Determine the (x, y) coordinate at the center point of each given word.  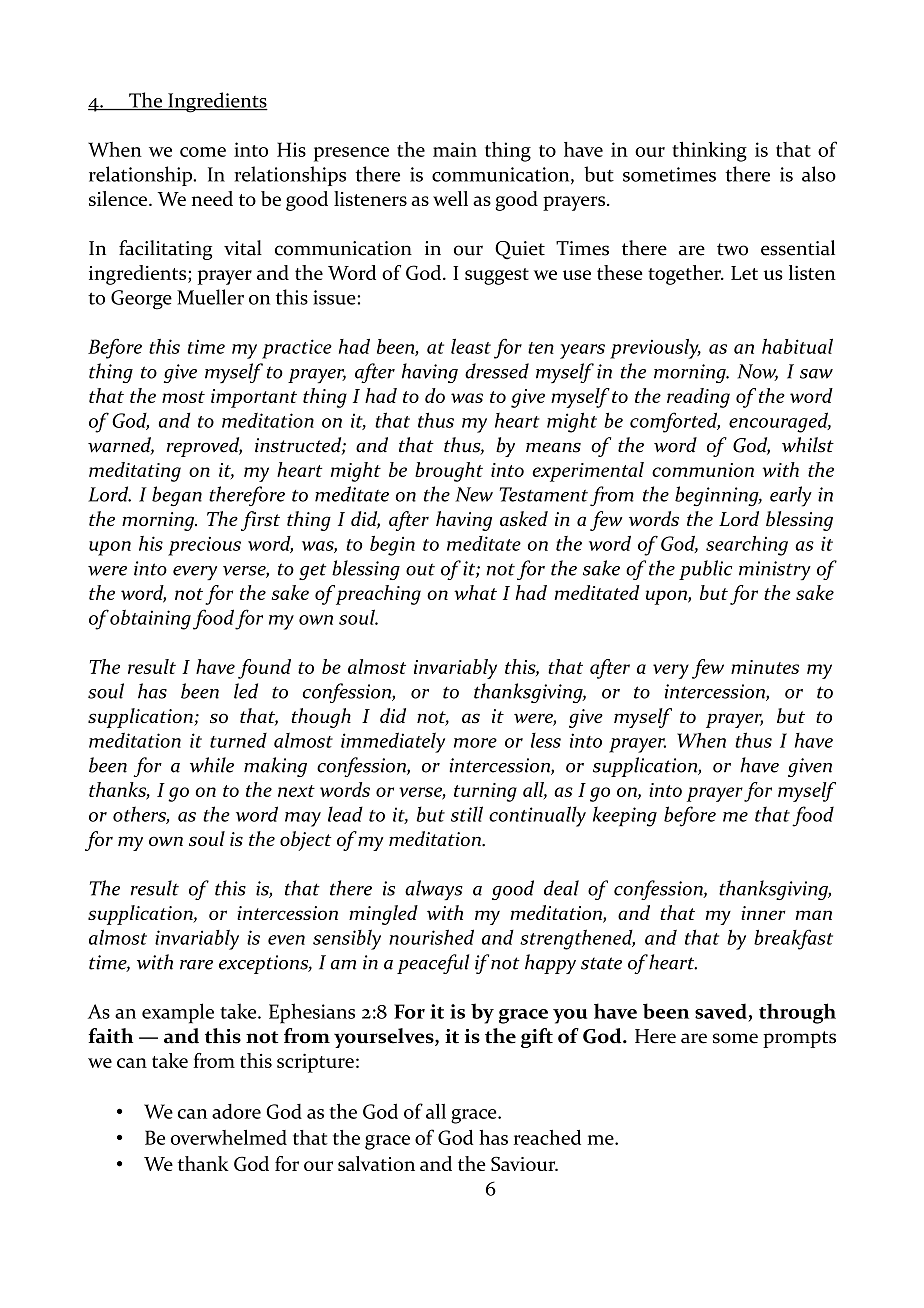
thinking (709, 151)
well (450, 198)
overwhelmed (229, 1137)
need (212, 198)
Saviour (524, 1163)
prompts (799, 1039)
